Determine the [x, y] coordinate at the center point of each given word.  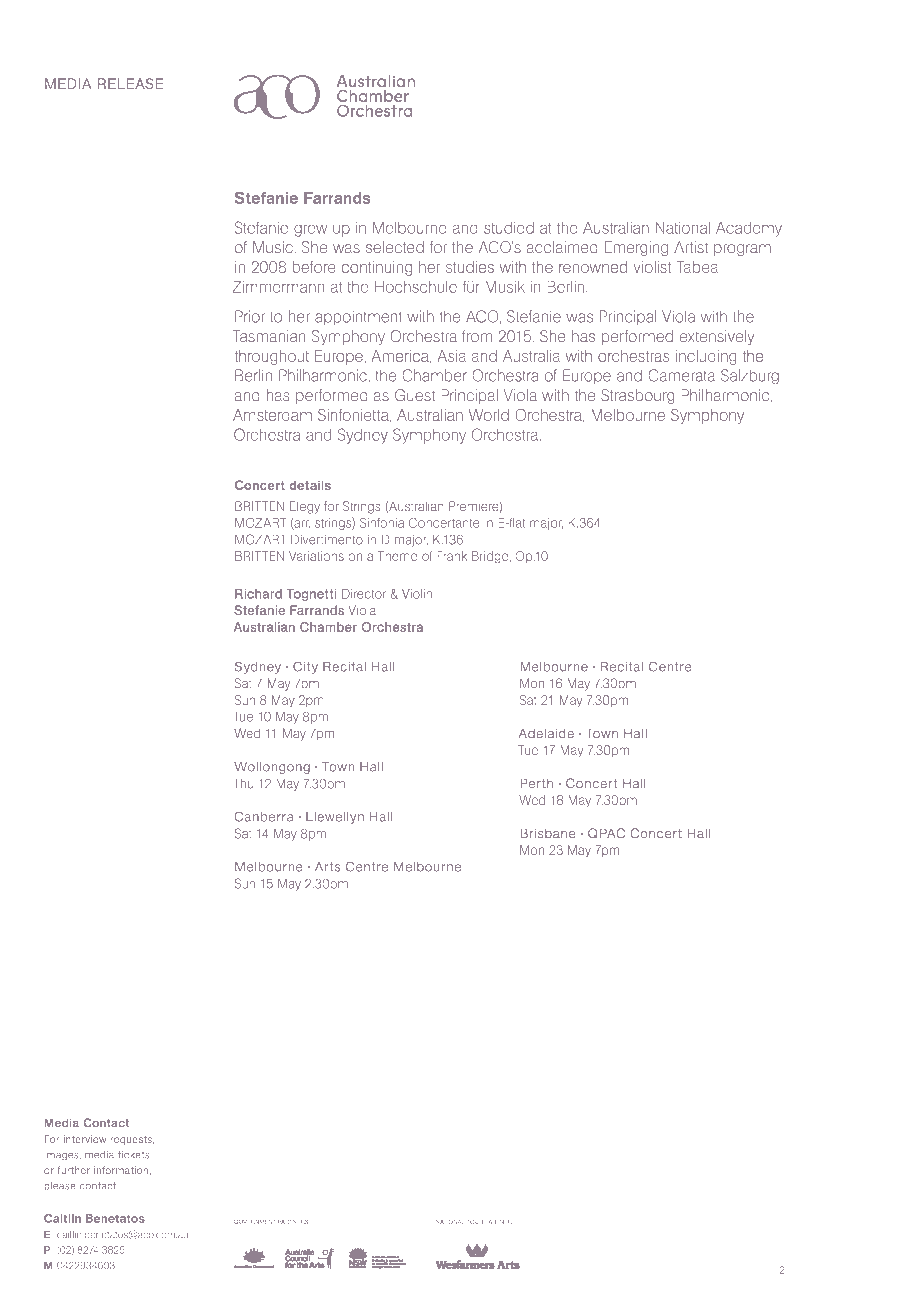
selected [395, 247]
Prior [250, 316]
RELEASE [131, 83]
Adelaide [546, 733]
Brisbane [548, 833]
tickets [134, 1155]
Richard [258, 594]
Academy [749, 229]
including [706, 357]
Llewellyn [335, 818]
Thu [244, 783]
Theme [397, 556]
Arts [328, 867]
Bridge [491, 557]
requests [132, 1140]
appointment [358, 317]
